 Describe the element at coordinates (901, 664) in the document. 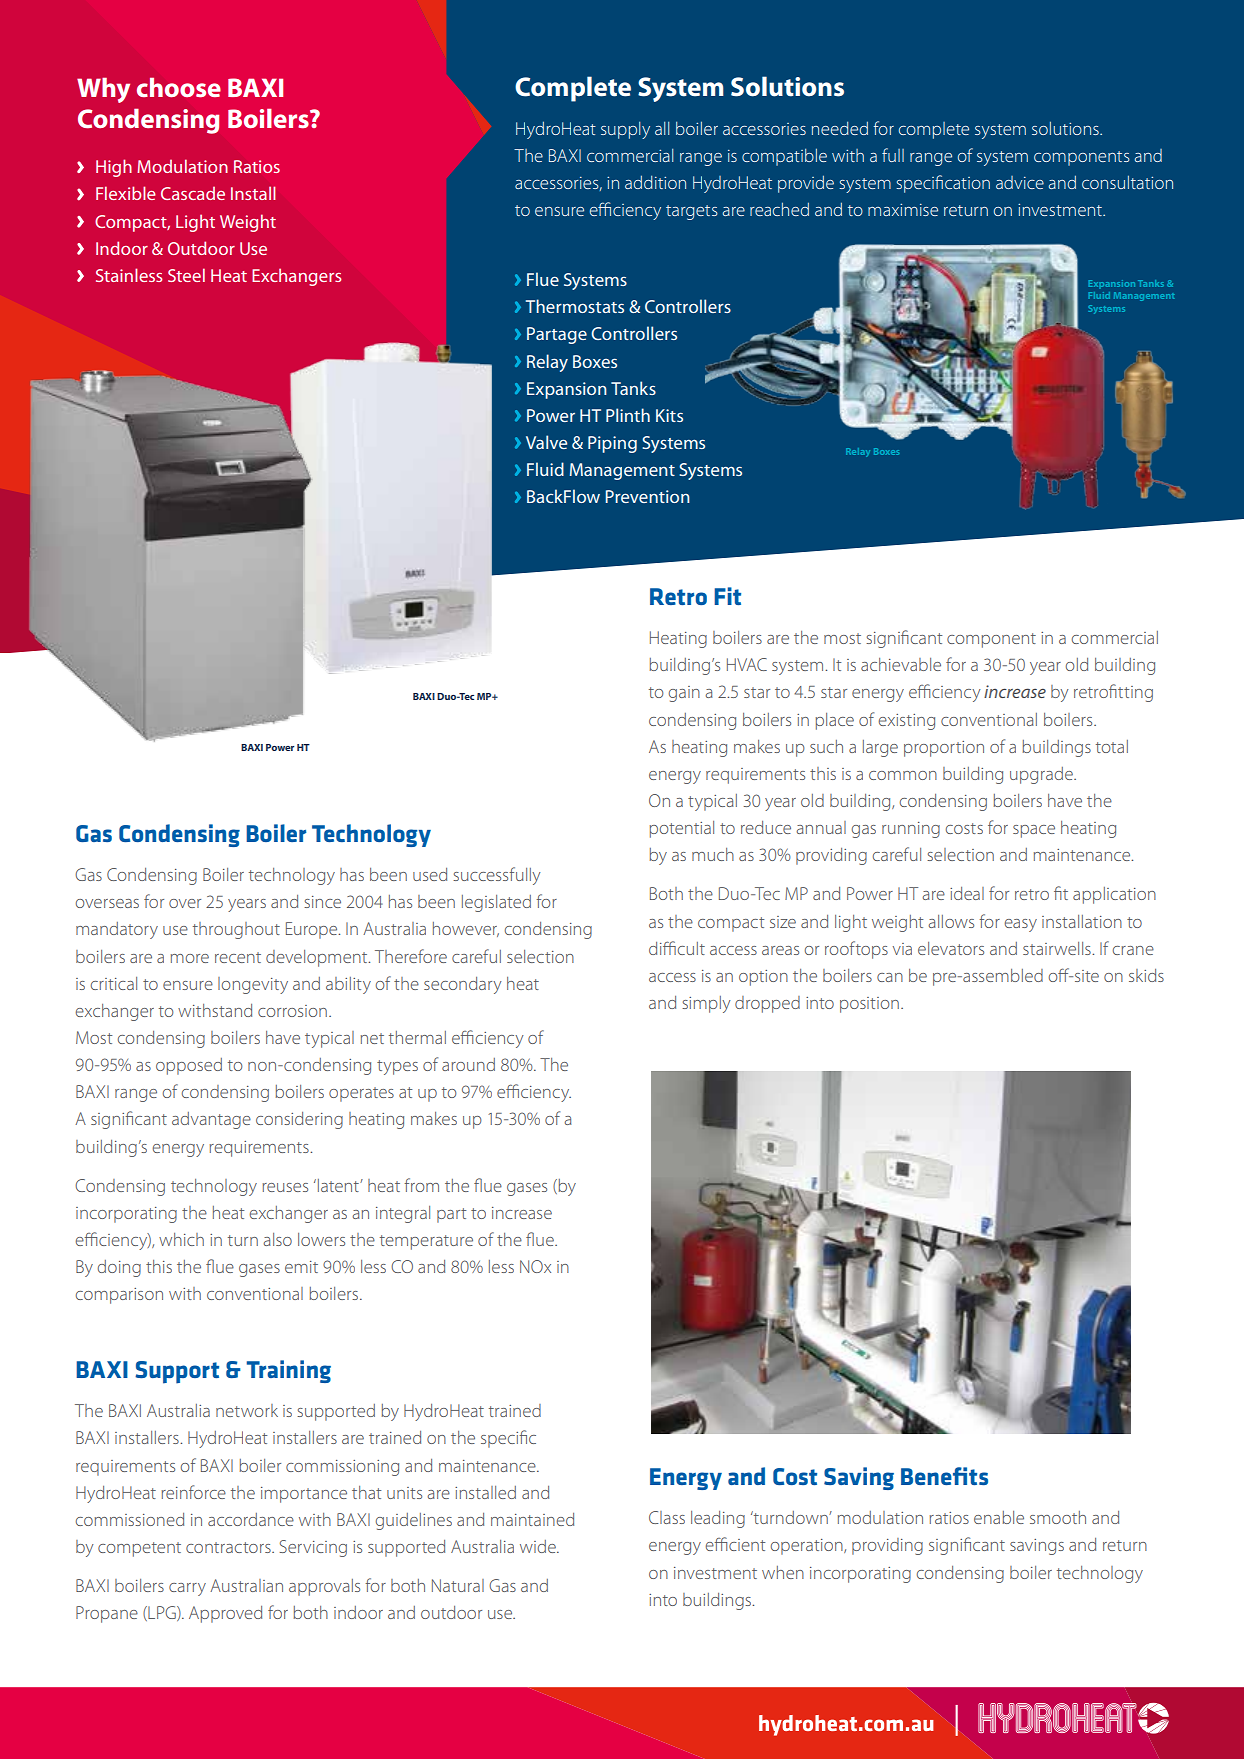

I see `achievable` at that location.
